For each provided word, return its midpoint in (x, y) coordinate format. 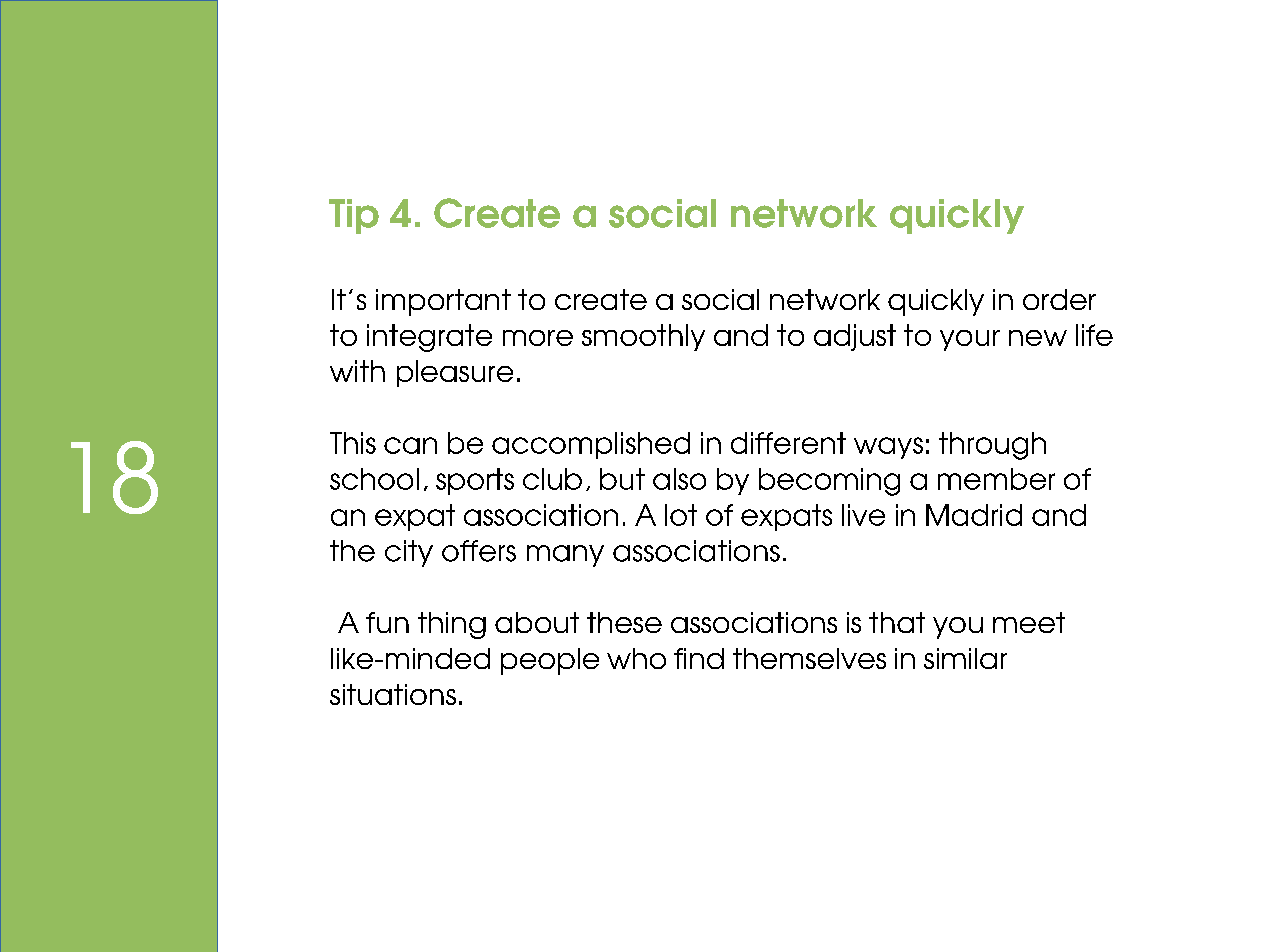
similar (965, 658)
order (1059, 299)
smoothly (643, 337)
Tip (354, 216)
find (699, 658)
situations (393, 694)
